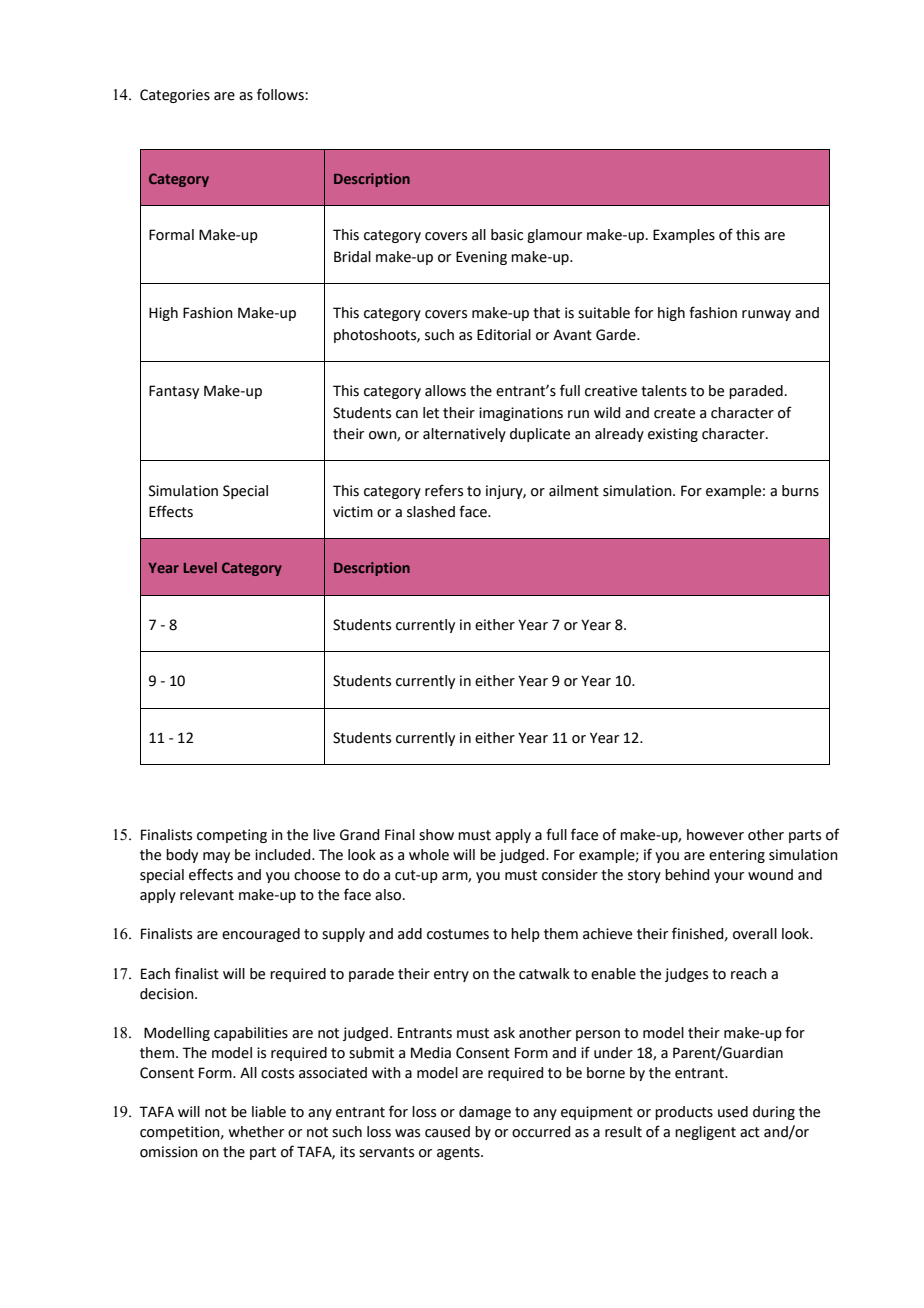 This screenshot has width=924, height=1308. Describe the element at coordinates (800, 491) in the screenshot. I see `burns` at that location.
